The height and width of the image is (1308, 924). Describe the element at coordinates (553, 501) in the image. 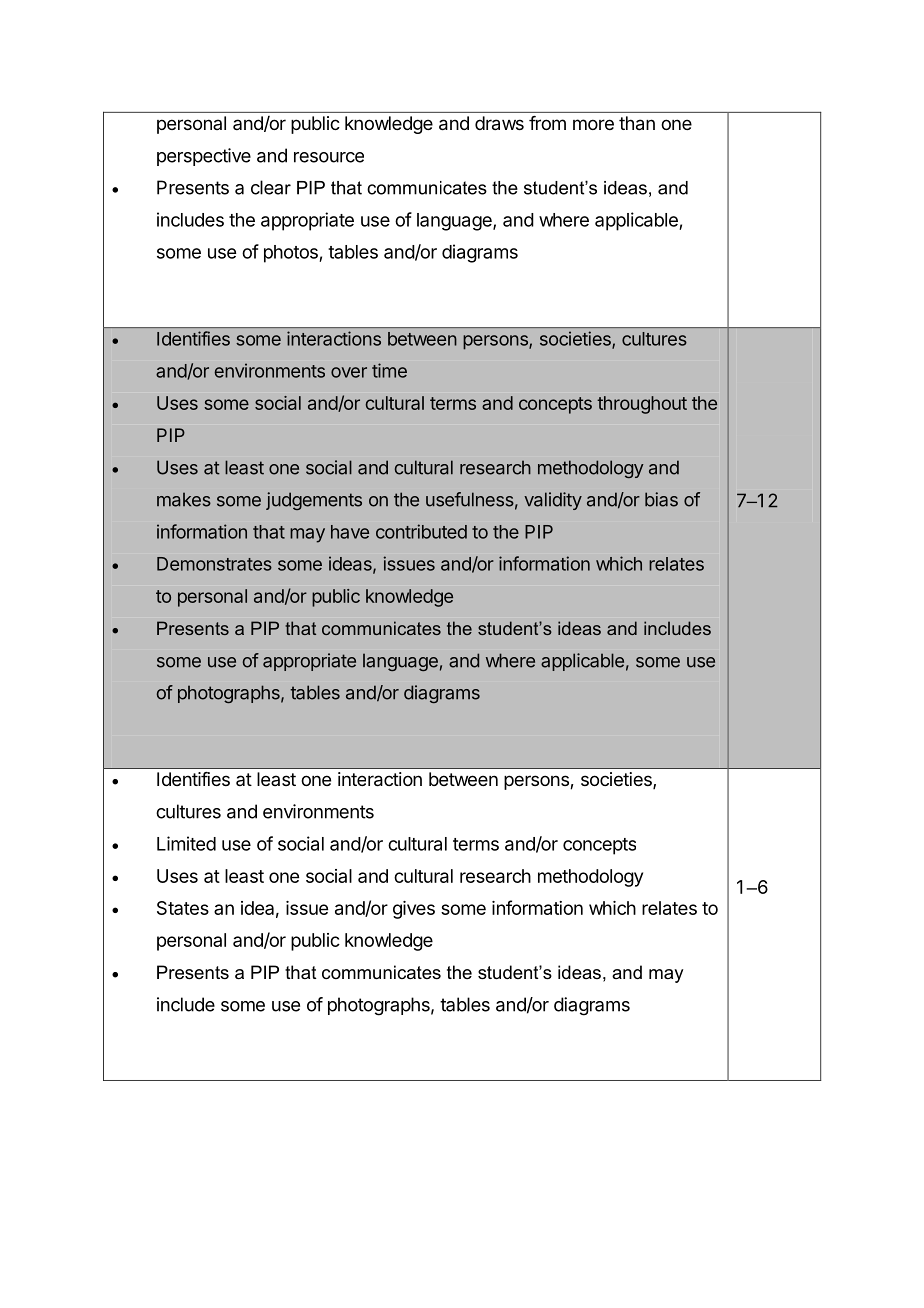

I see `validity` at that location.
